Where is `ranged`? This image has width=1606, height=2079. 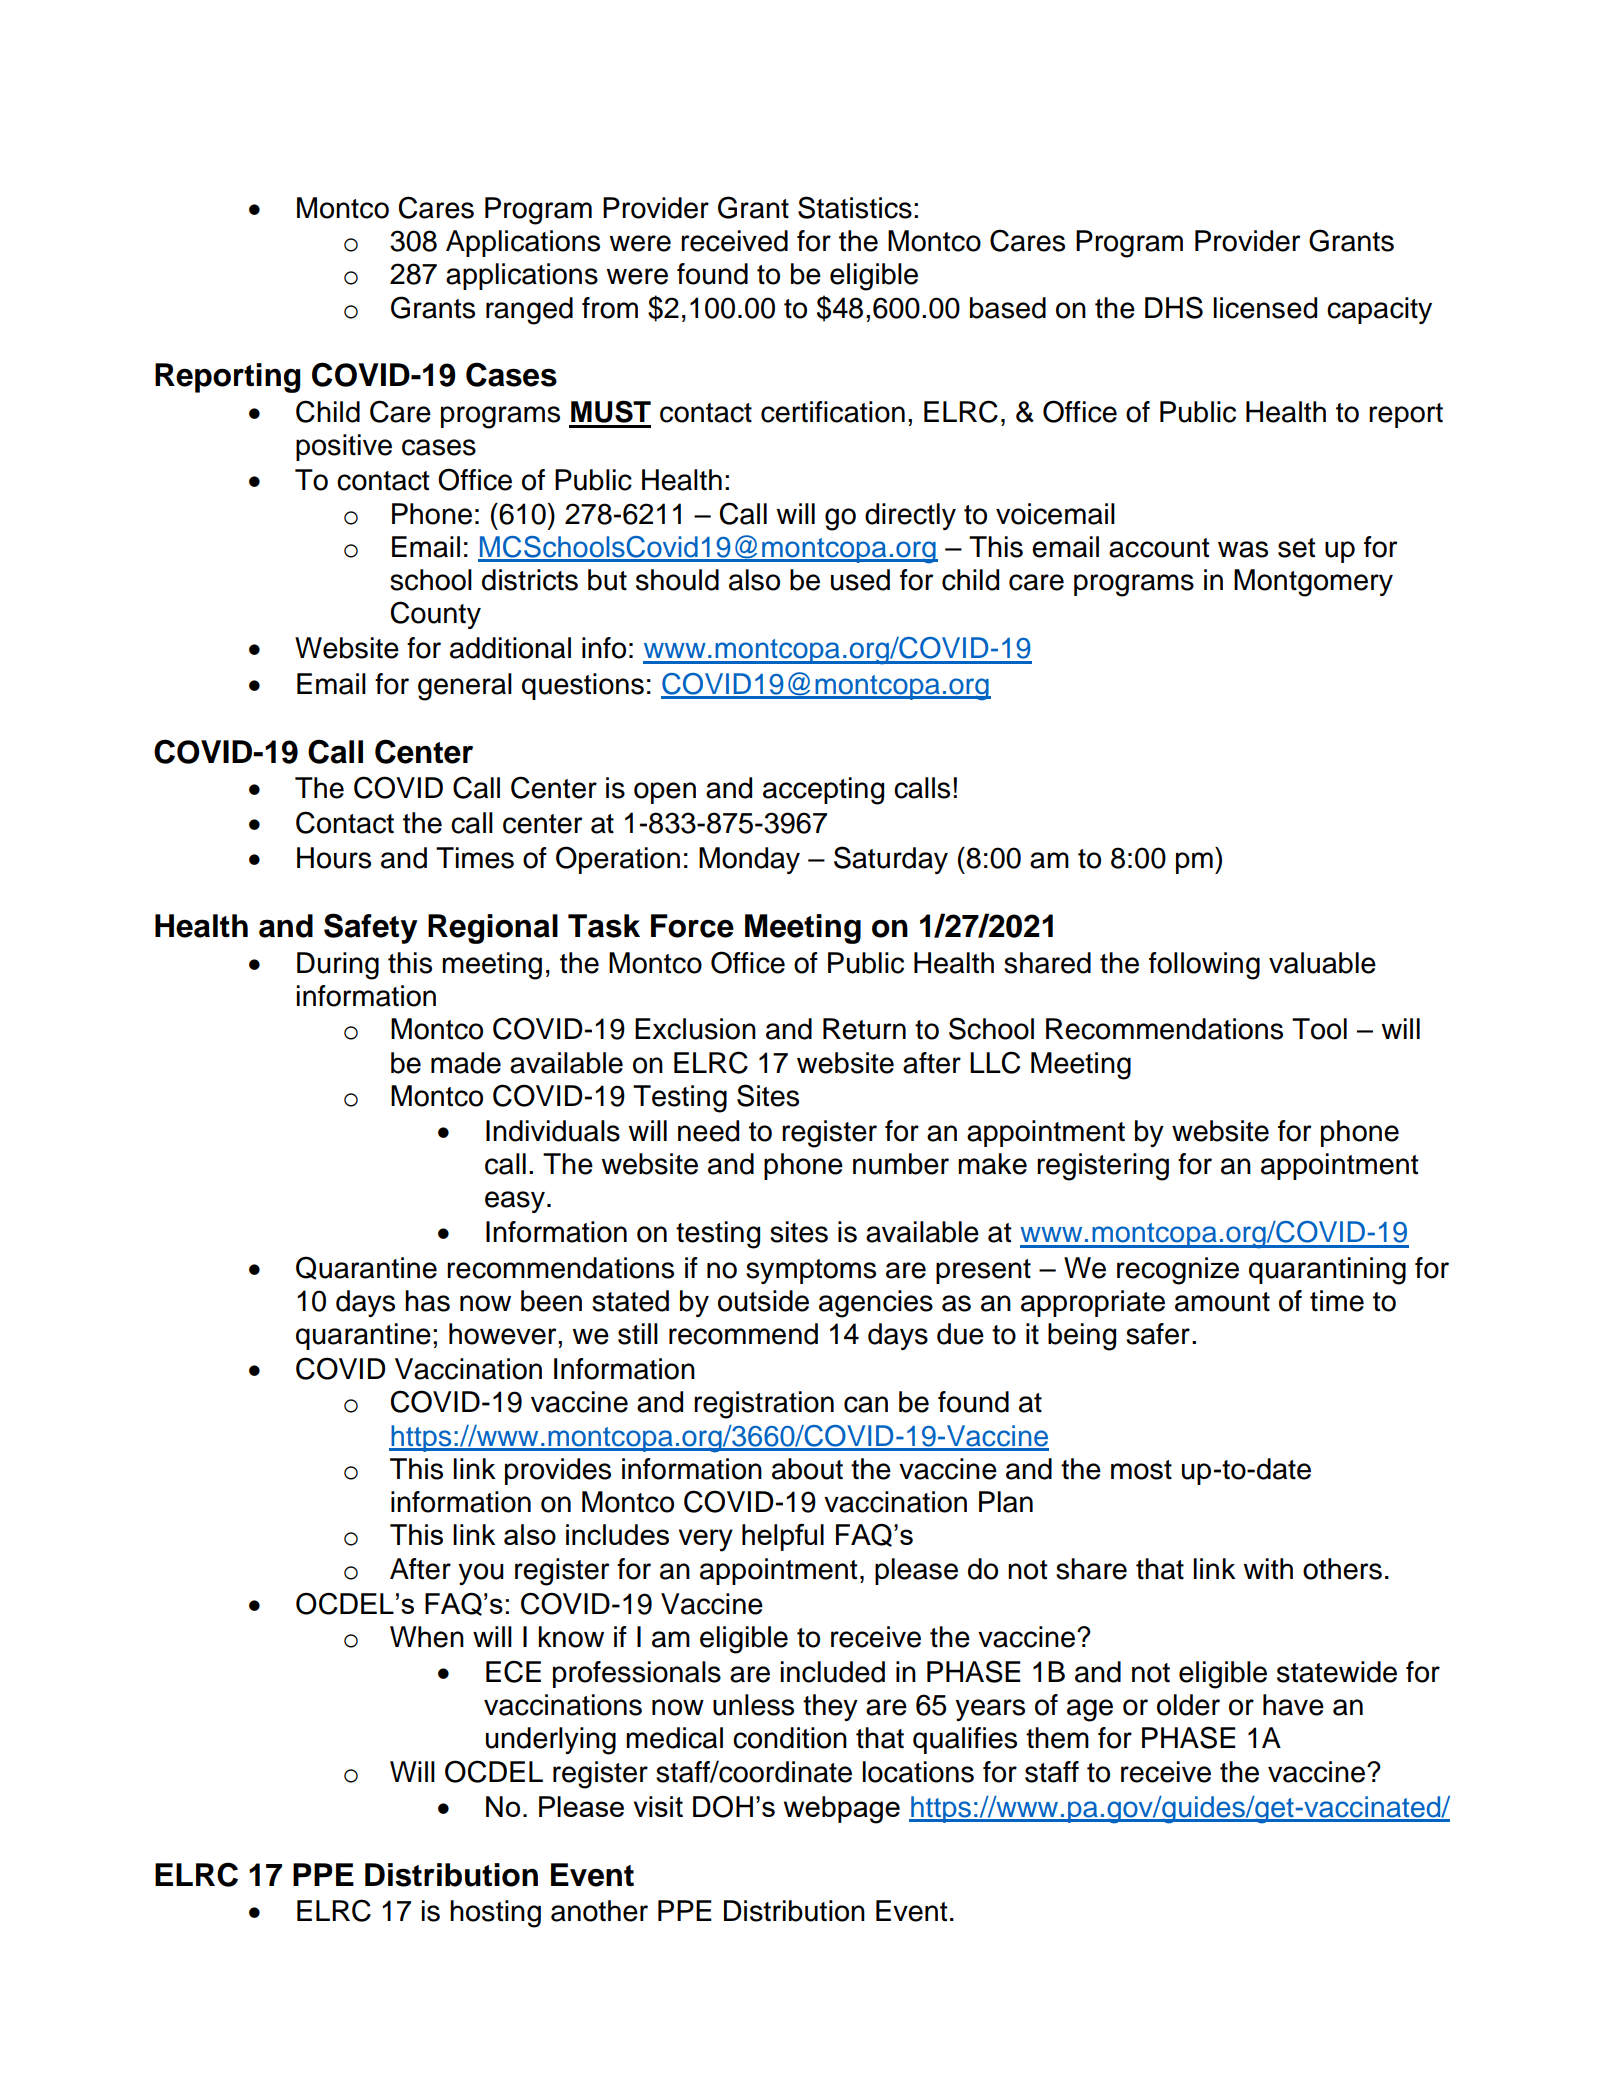
ranged is located at coordinates (529, 311).
